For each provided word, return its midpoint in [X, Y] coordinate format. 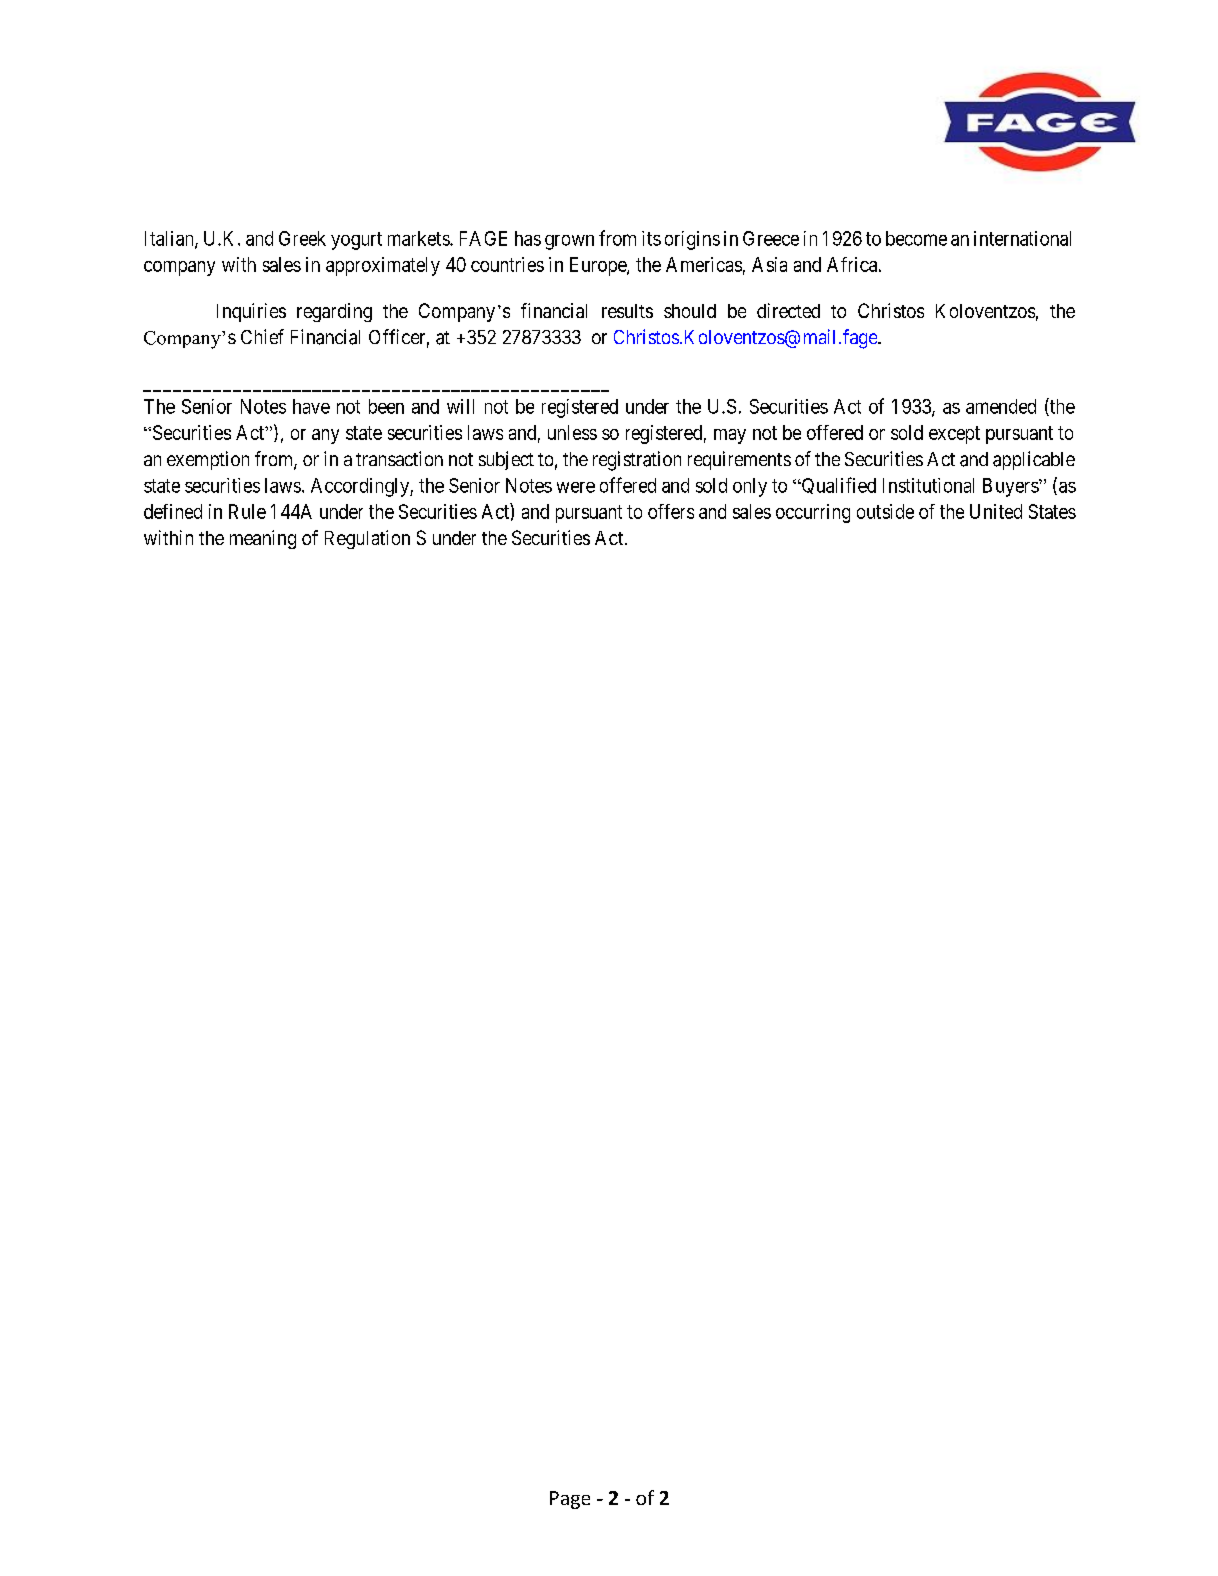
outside [885, 511]
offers [671, 511]
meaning [263, 539]
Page [570, 1500]
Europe [599, 266]
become [916, 238]
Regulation [367, 539]
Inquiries [251, 312]
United [996, 511]
